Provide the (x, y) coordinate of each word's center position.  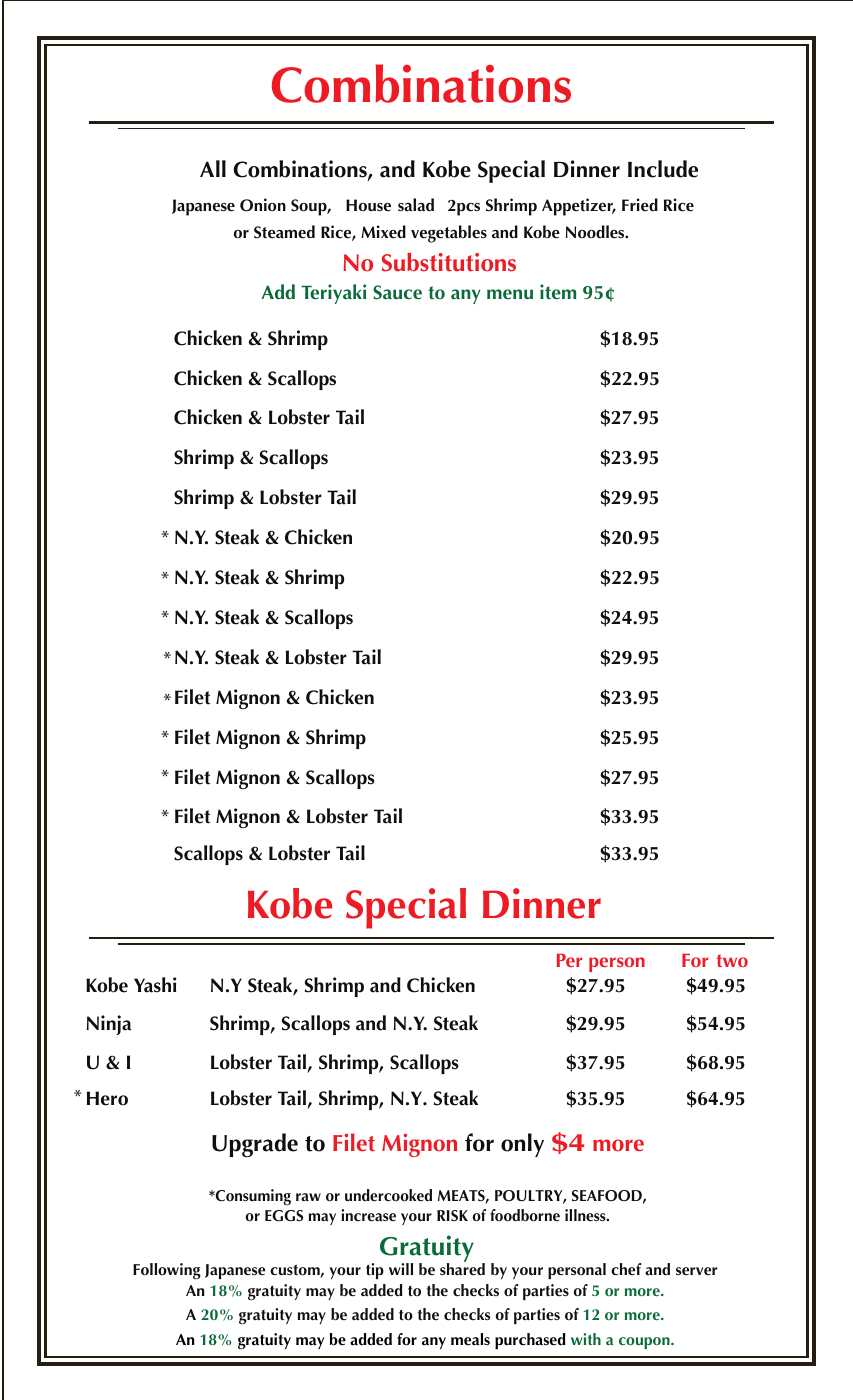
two (732, 960)
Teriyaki (333, 294)
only (522, 1145)
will (401, 1269)
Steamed (284, 232)
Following (167, 1271)
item (558, 292)
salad (416, 205)
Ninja (109, 1025)
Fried (640, 205)
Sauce (397, 292)
